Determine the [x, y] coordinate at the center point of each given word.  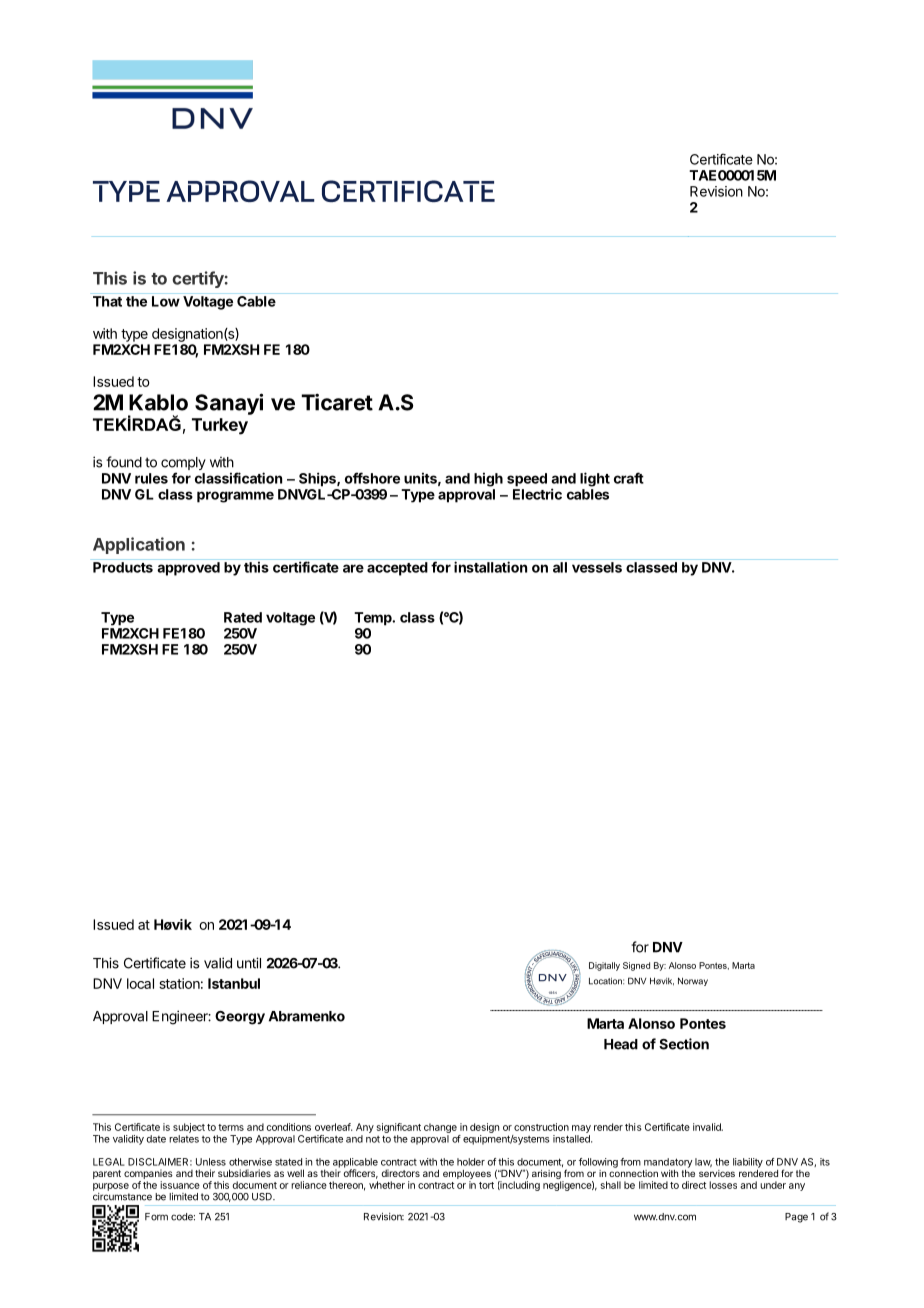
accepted [397, 569]
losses [723, 1185]
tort [486, 1185]
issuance [180, 1185]
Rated [243, 617]
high [488, 479]
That [107, 301]
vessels [597, 567]
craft [629, 478]
